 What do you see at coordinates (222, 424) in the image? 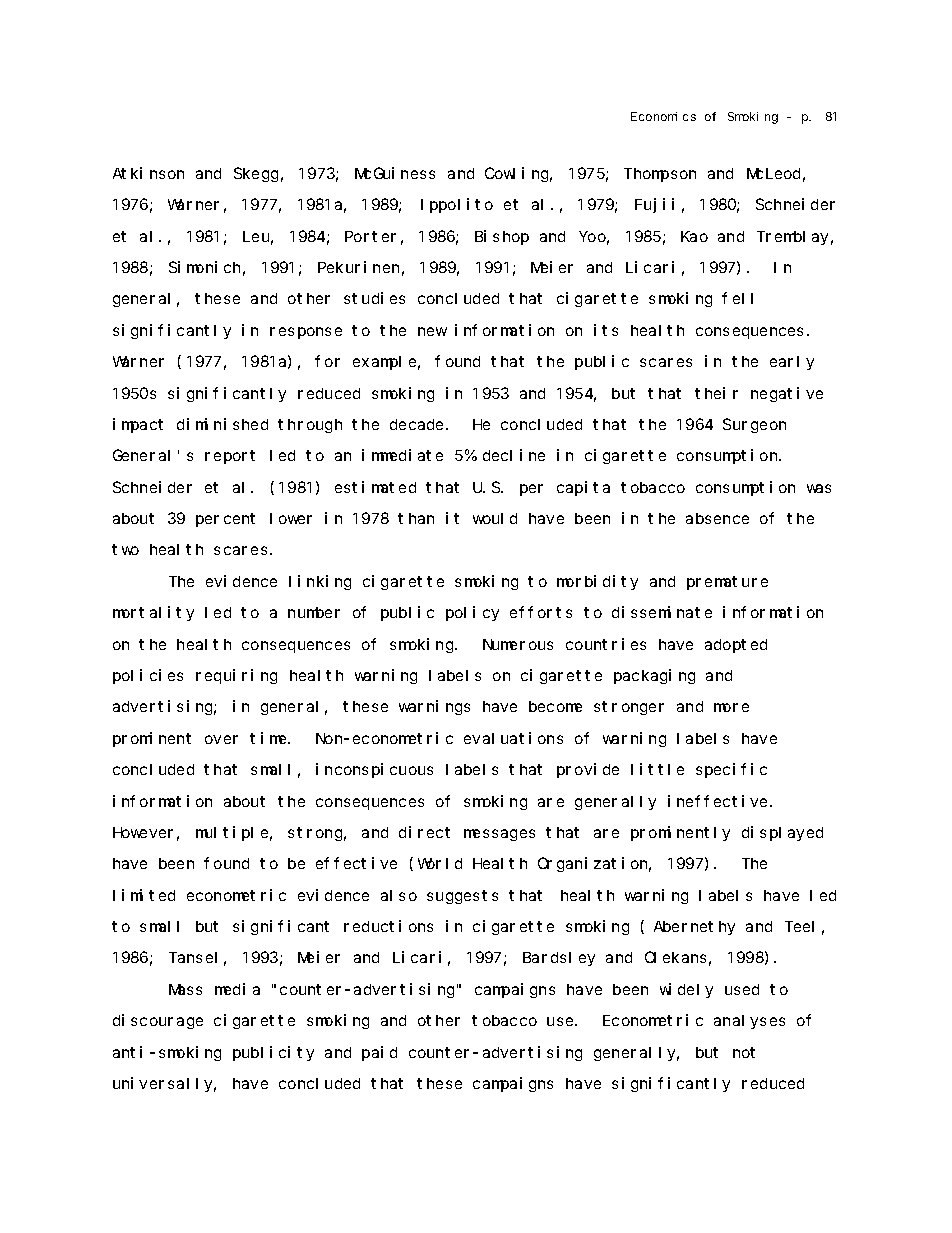
I see `diminished` at bounding box center [222, 424].
